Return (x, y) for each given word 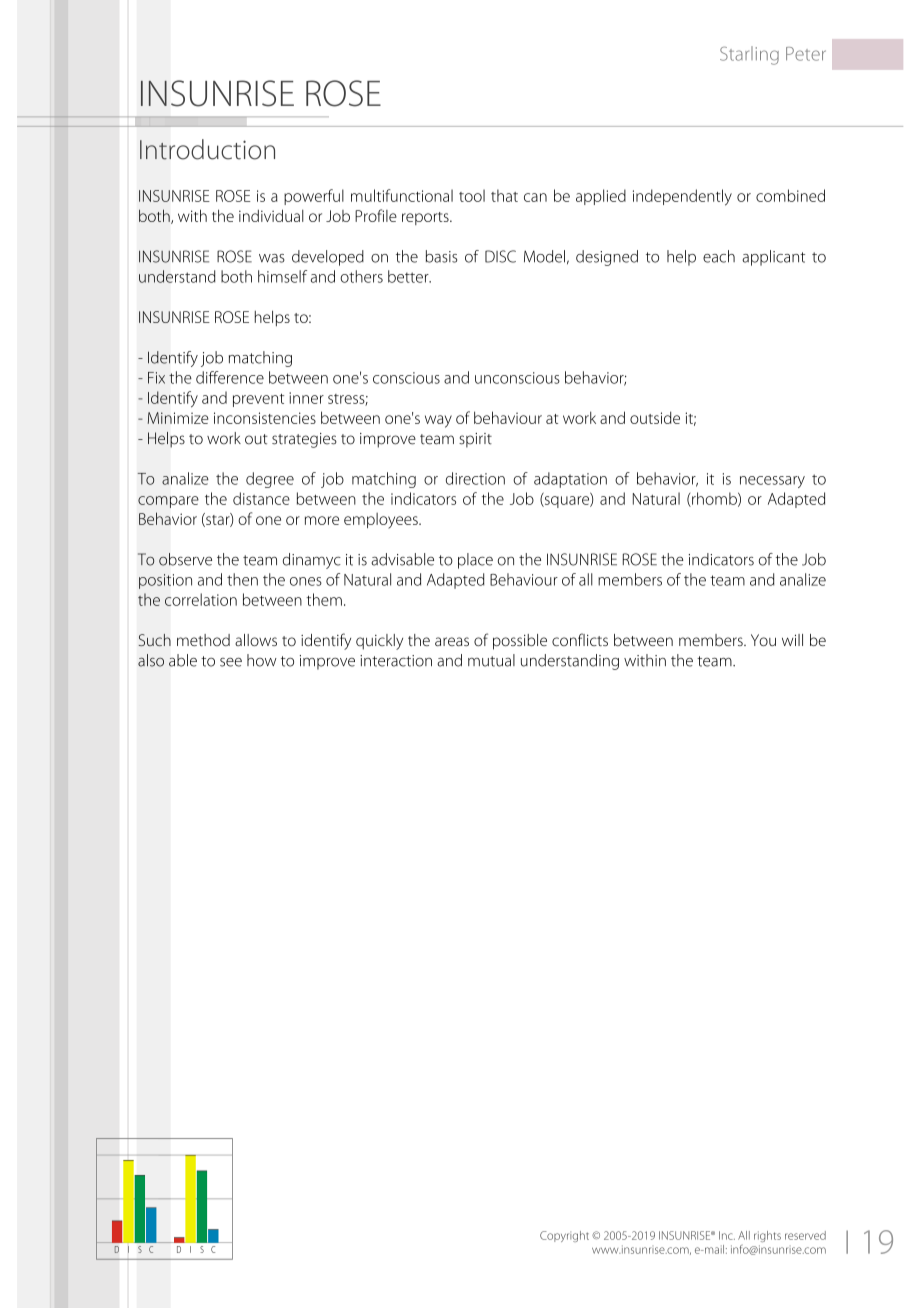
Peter (806, 54)
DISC (500, 256)
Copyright (564, 1236)
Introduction (207, 149)
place (475, 561)
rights (767, 1236)
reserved (805, 1235)
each (719, 256)
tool (472, 195)
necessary (772, 482)
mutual (491, 660)
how (262, 660)
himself (282, 276)
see (231, 662)
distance (261, 498)
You (763, 640)
